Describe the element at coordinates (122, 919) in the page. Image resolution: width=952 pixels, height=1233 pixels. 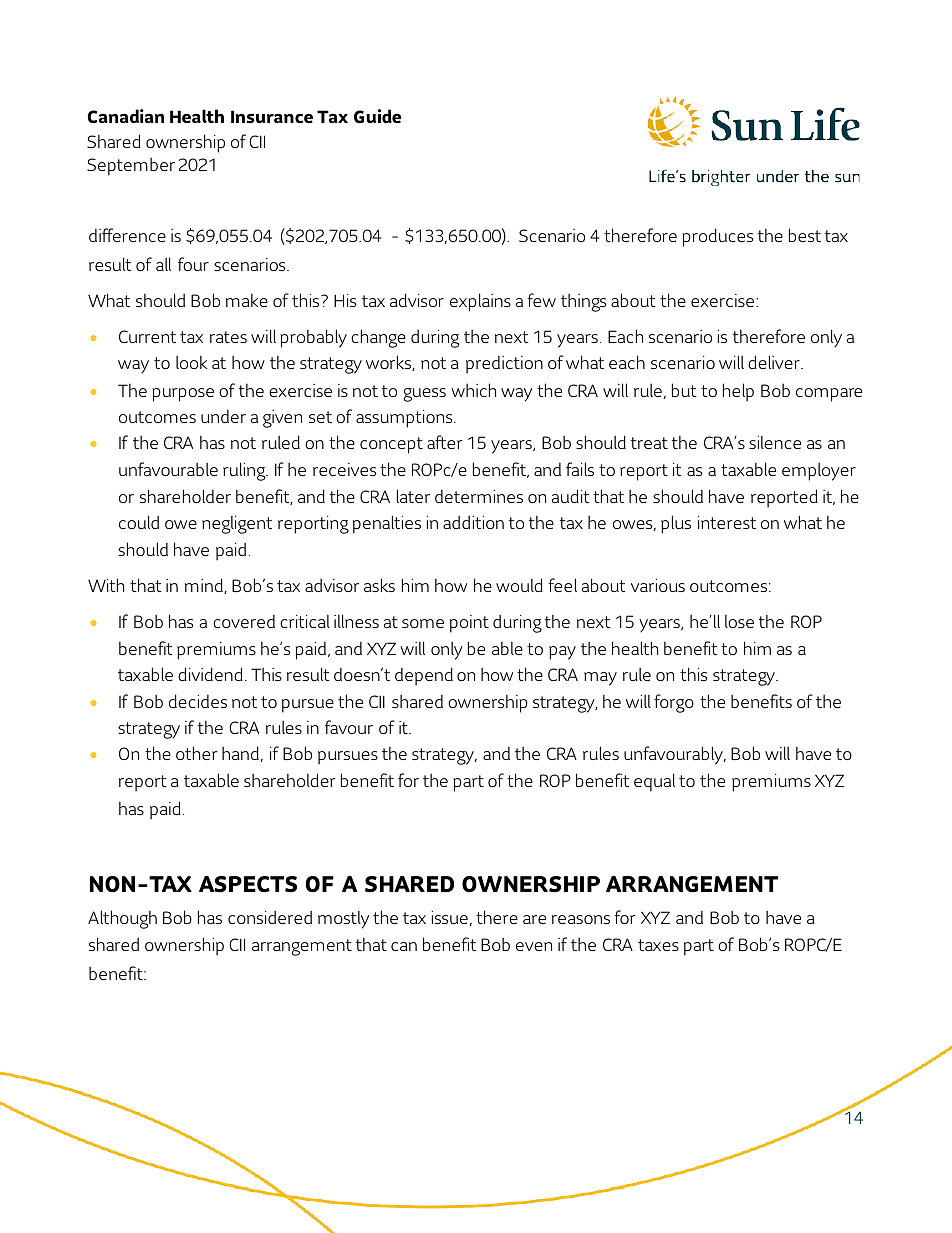
I see `Although` at that location.
